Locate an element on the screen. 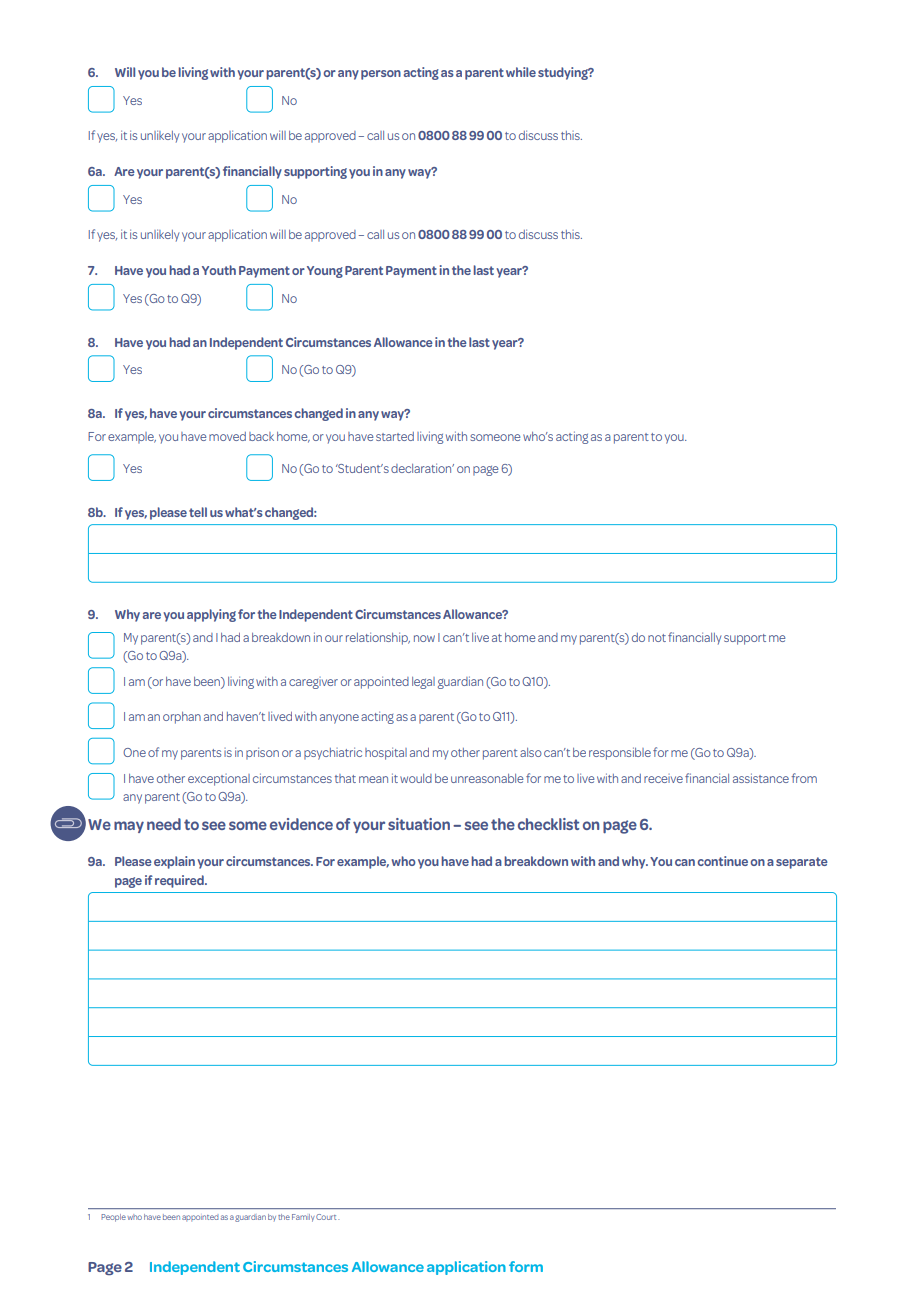 Image resolution: width=924 pixels, height=1308 pixels. while is located at coordinates (521, 72).
